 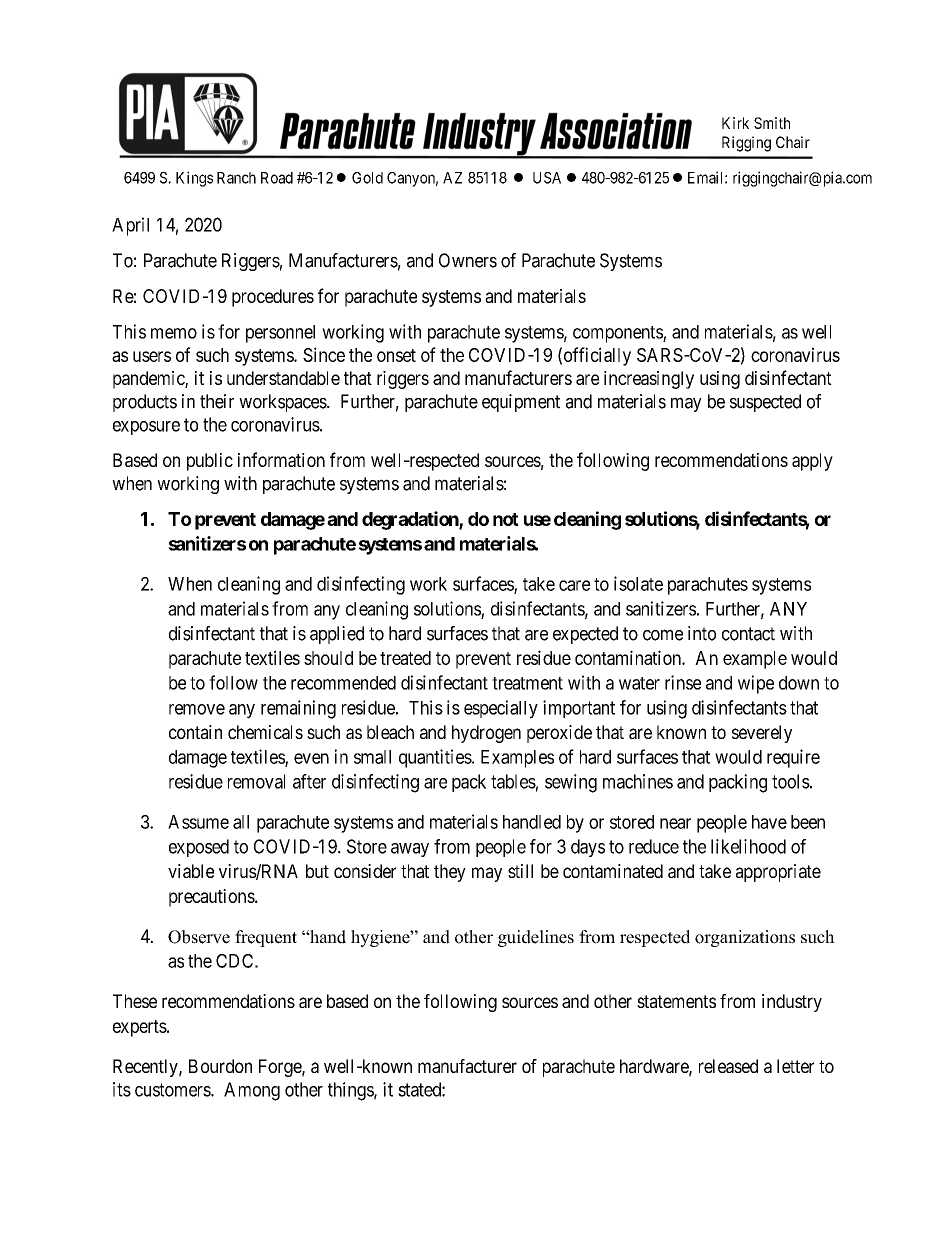 What do you see at coordinates (547, 178) in the screenshot?
I see `USA` at bounding box center [547, 178].
